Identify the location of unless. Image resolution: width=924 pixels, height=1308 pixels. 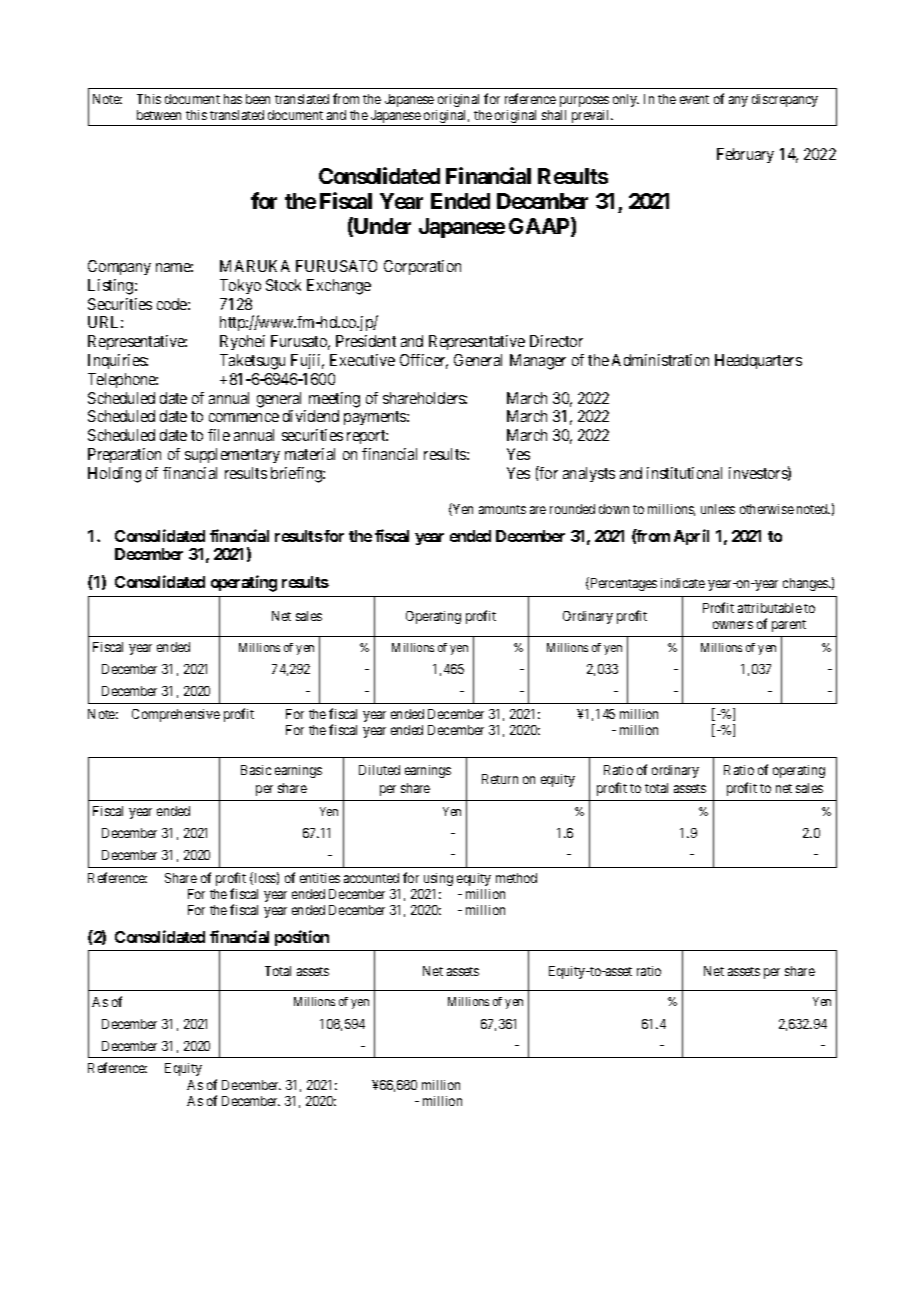
(718, 509).
